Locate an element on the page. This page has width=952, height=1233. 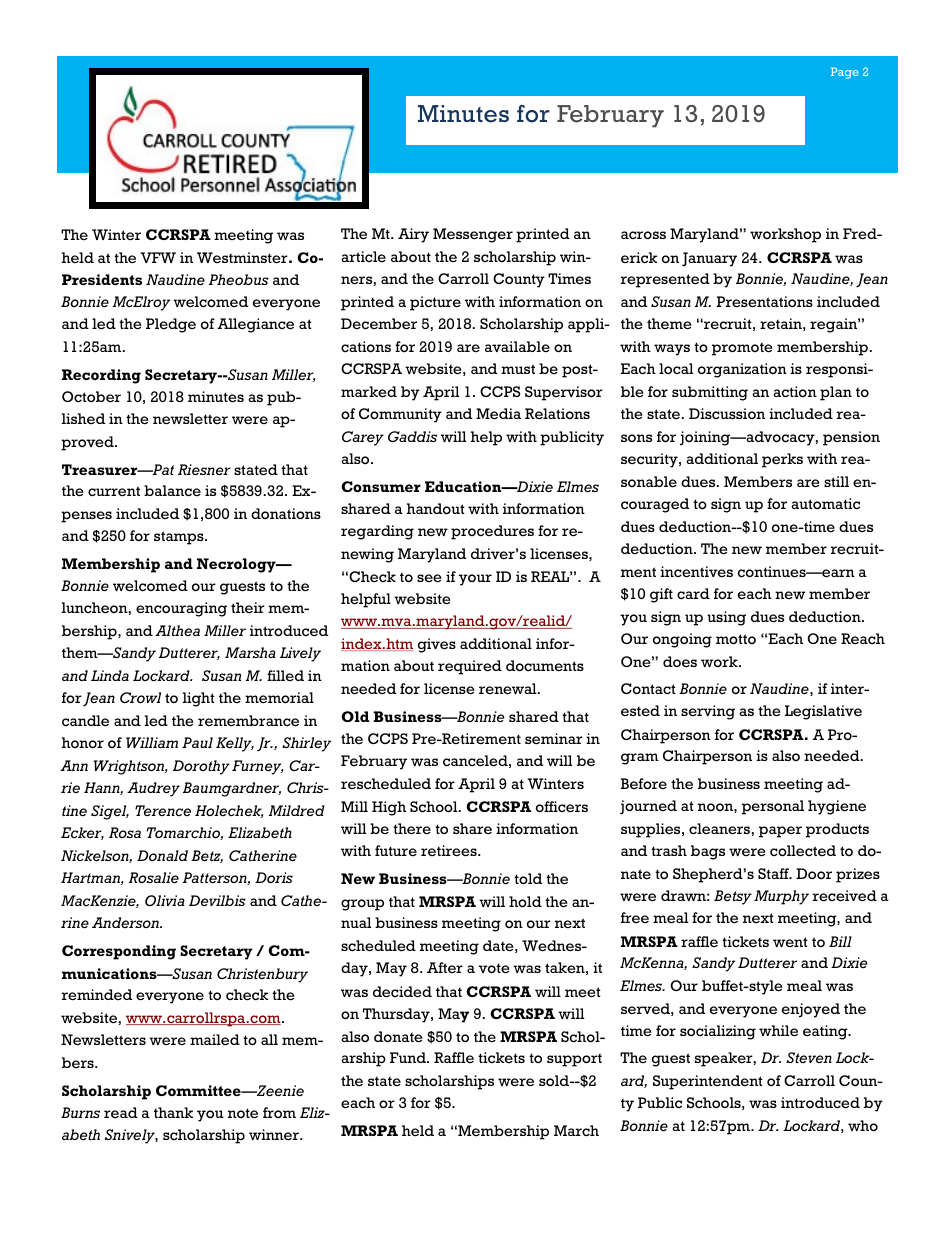
encouraging is located at coordinates (181, 609).
